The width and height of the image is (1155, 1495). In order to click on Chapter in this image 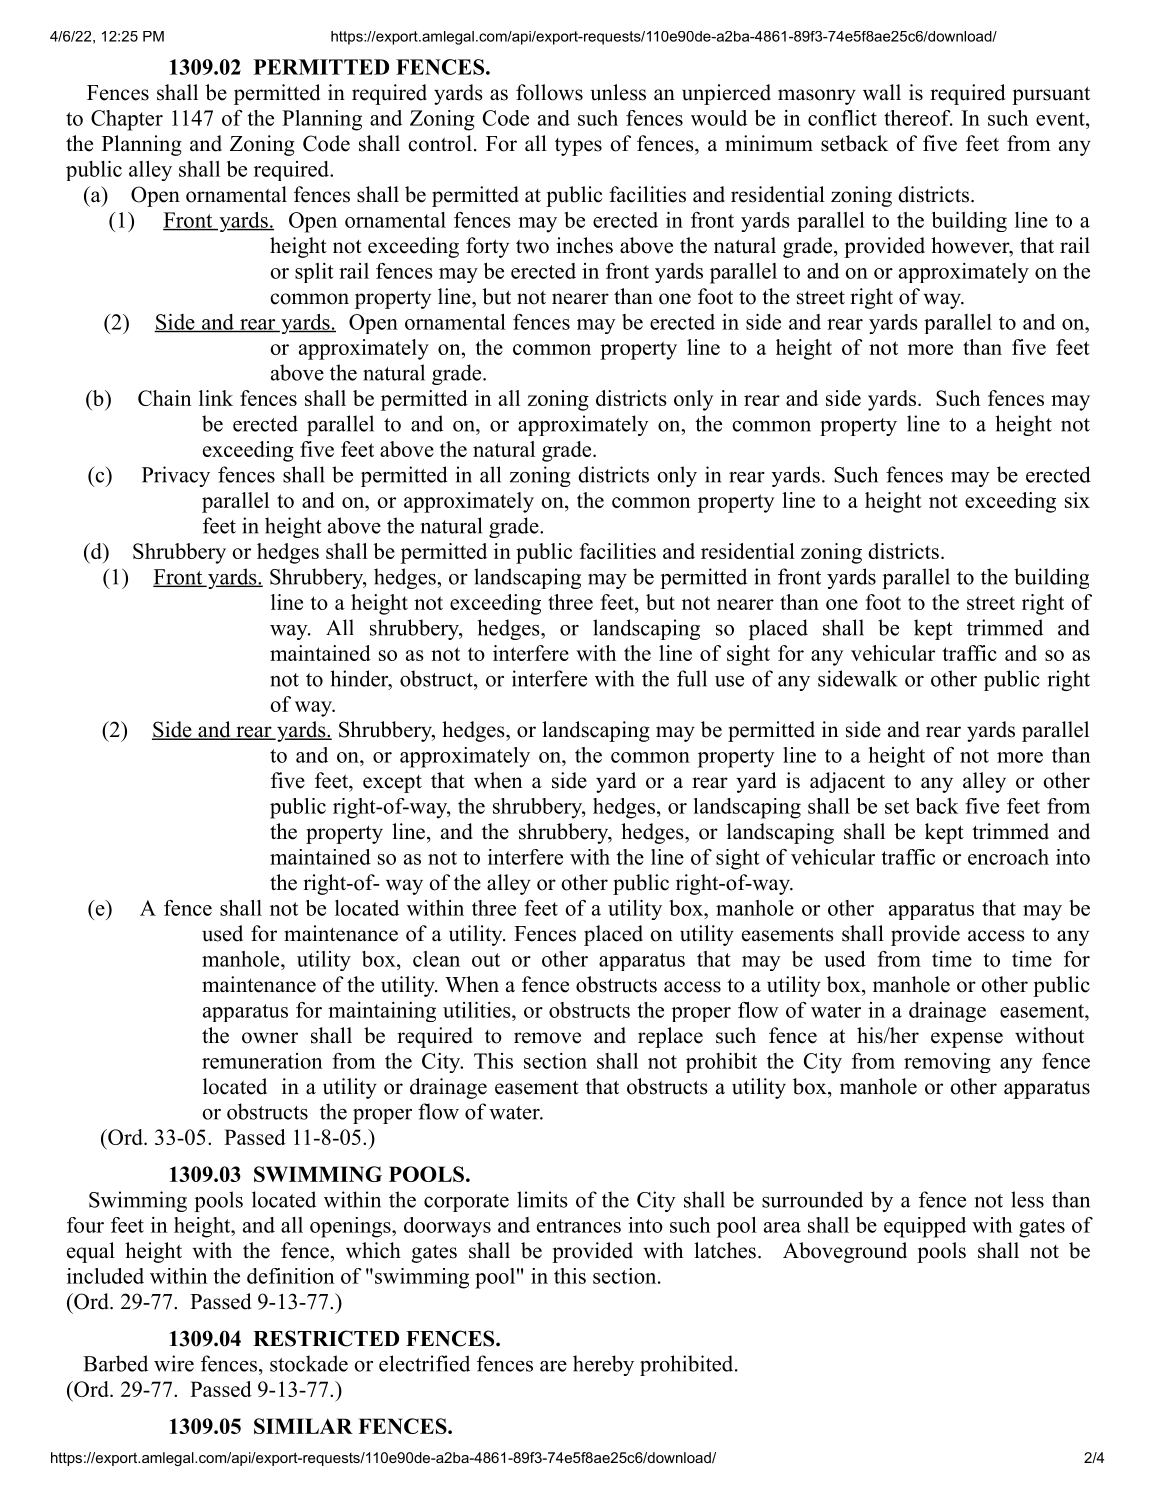, I will do `click(127, 120)`.
